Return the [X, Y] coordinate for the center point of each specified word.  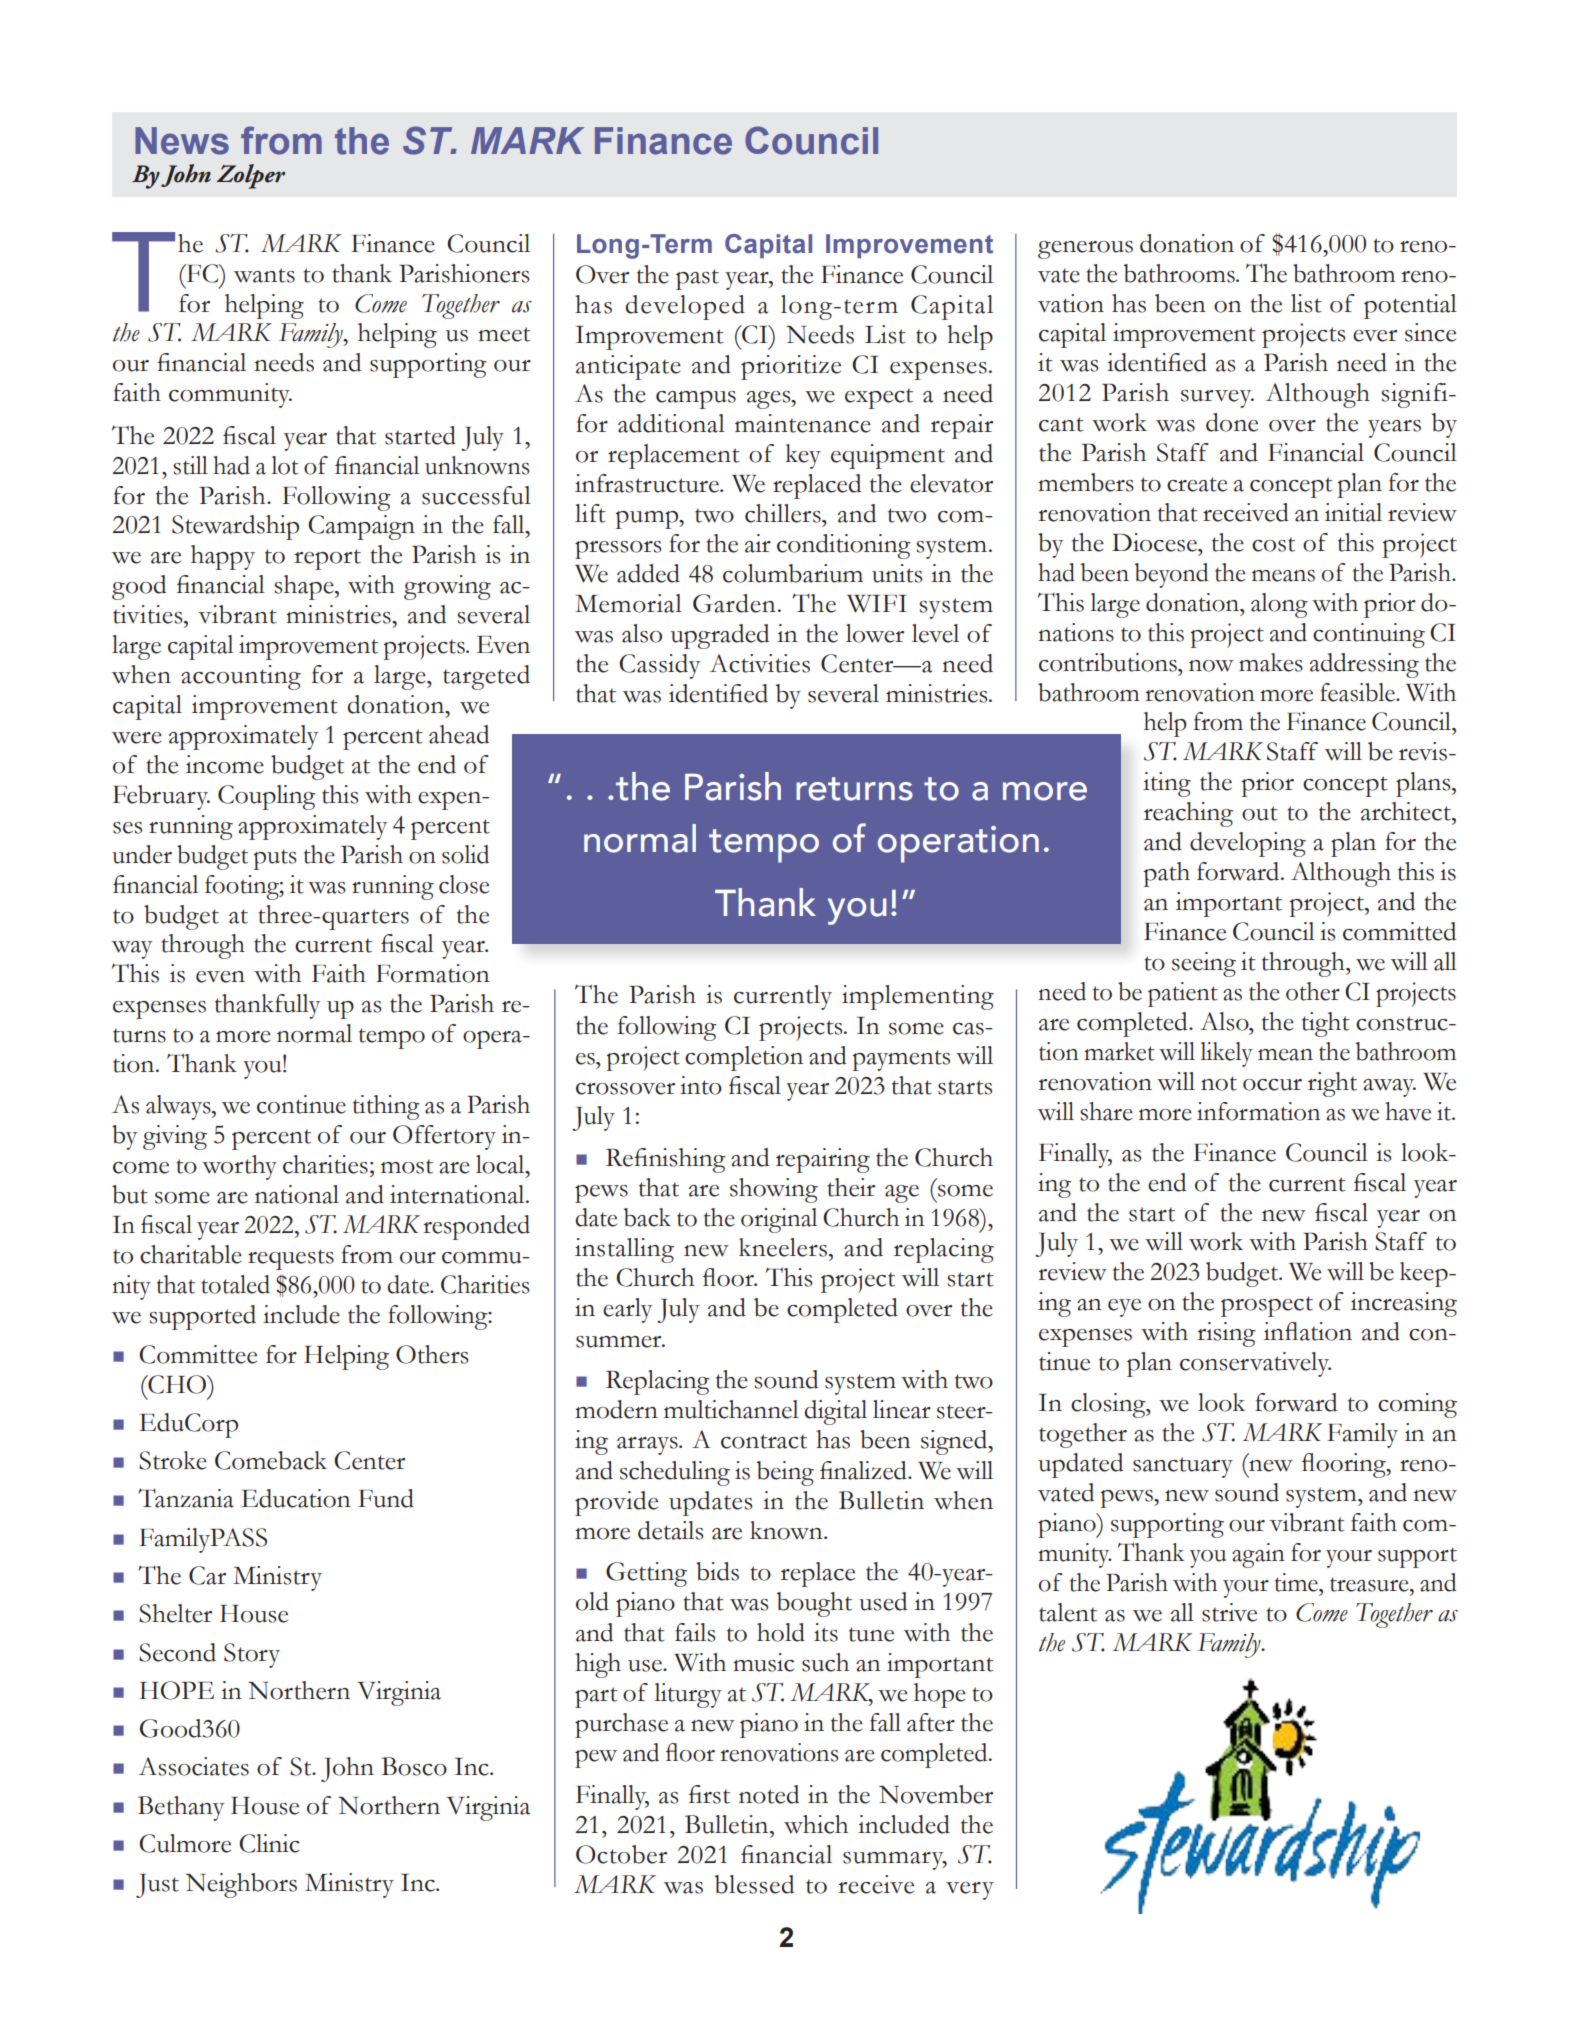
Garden [734, 603]
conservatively [1255, 1364]
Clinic [269, 1843]
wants [264, 275]
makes [1271, 662]
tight [1326, 1024]
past [697, 279]
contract [764, 1441]
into [701, 1085]
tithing [386, 1107]
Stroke [173, 1460]
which [816, 1824]
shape [305, 587]
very [970, 1891]
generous [1085, 250]
